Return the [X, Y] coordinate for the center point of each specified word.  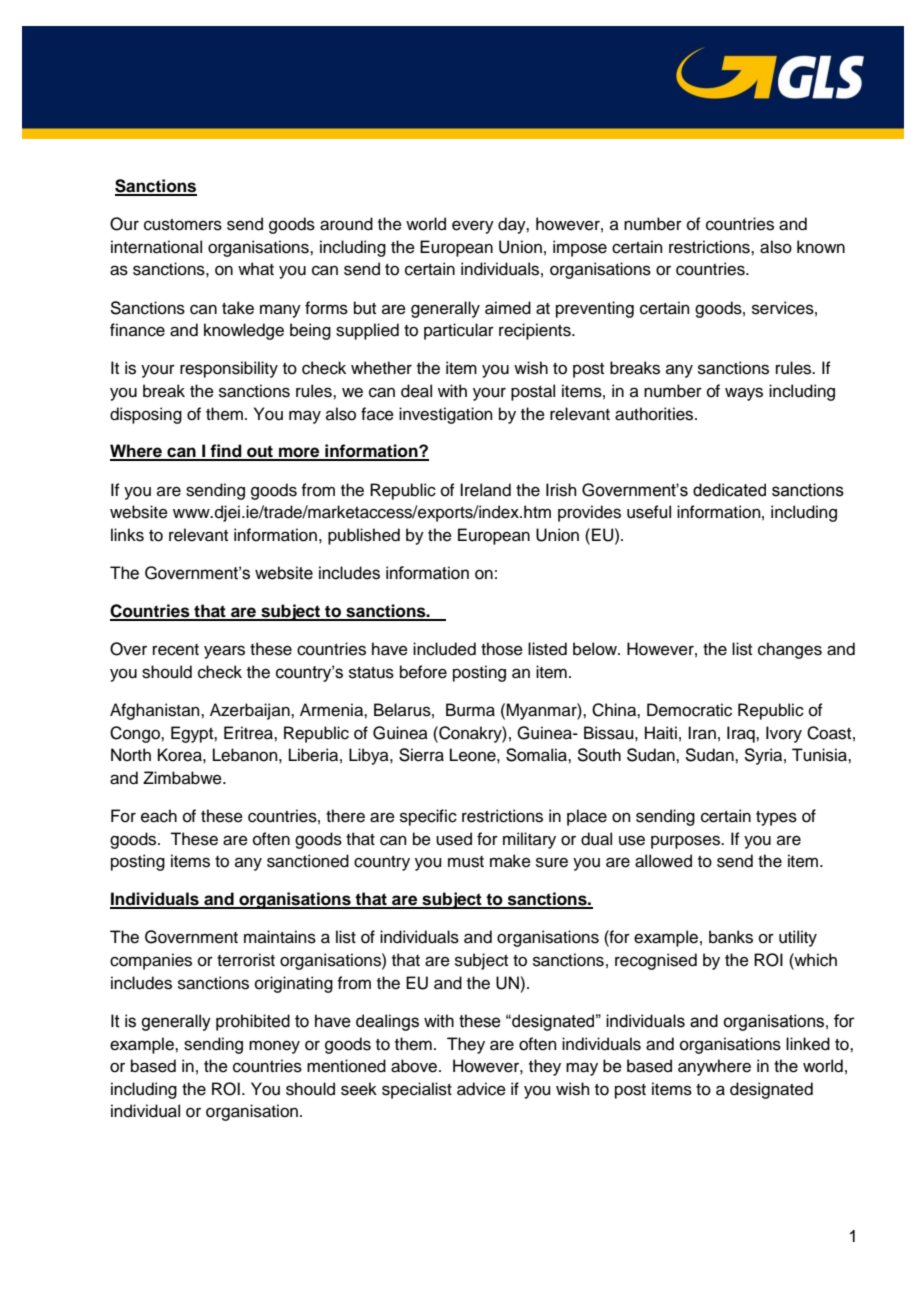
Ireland [485, 490]
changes [790, 650]
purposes [686, 842]
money [274, 1047]
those [502, 649]
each [159, 816]
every [473, 227]
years [224, 652]
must [466, 862]
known [821, 247]
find [226, 452]
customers [183, 225]
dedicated [729, 490]
